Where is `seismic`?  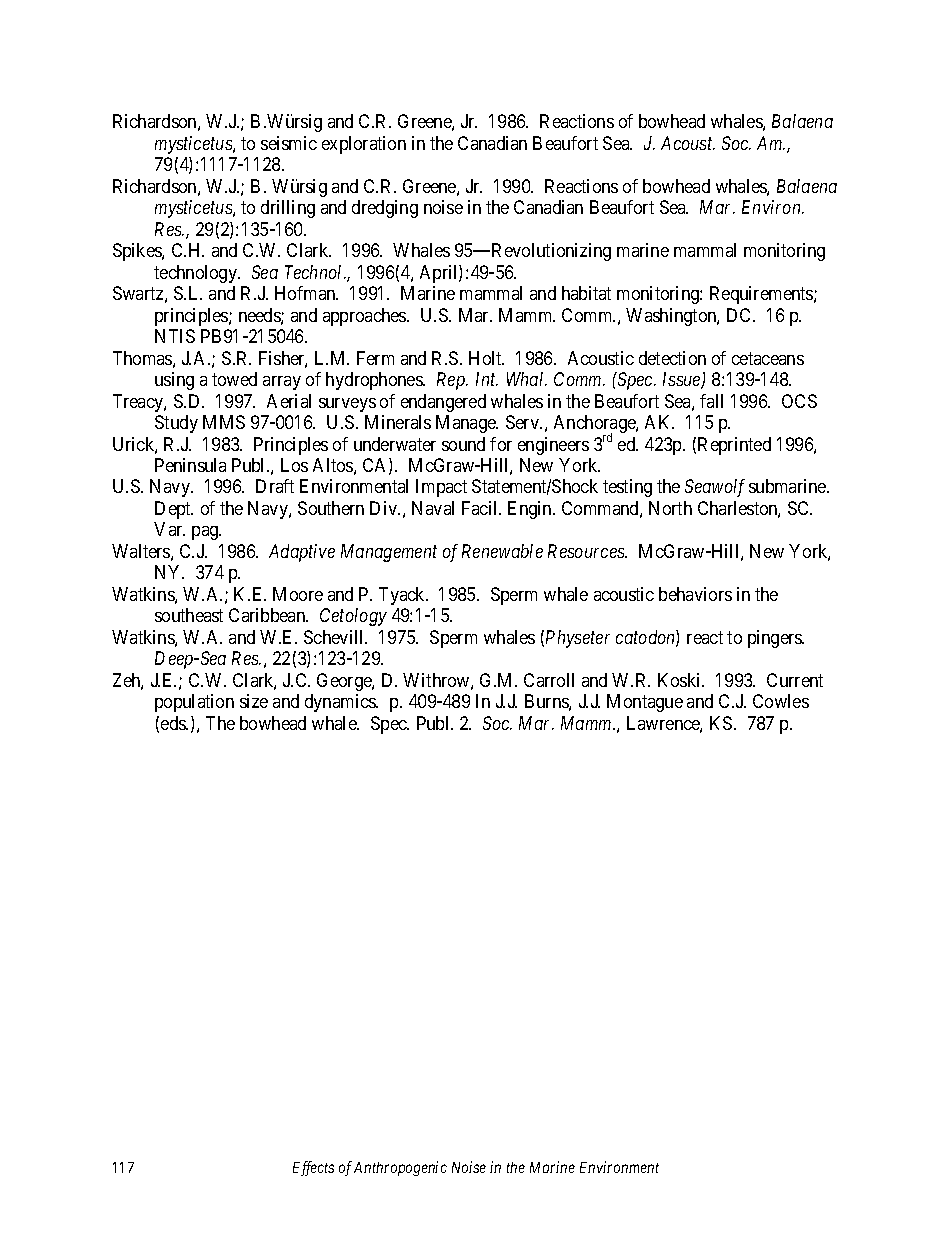 seismic is located at coordinates (289, 143).
